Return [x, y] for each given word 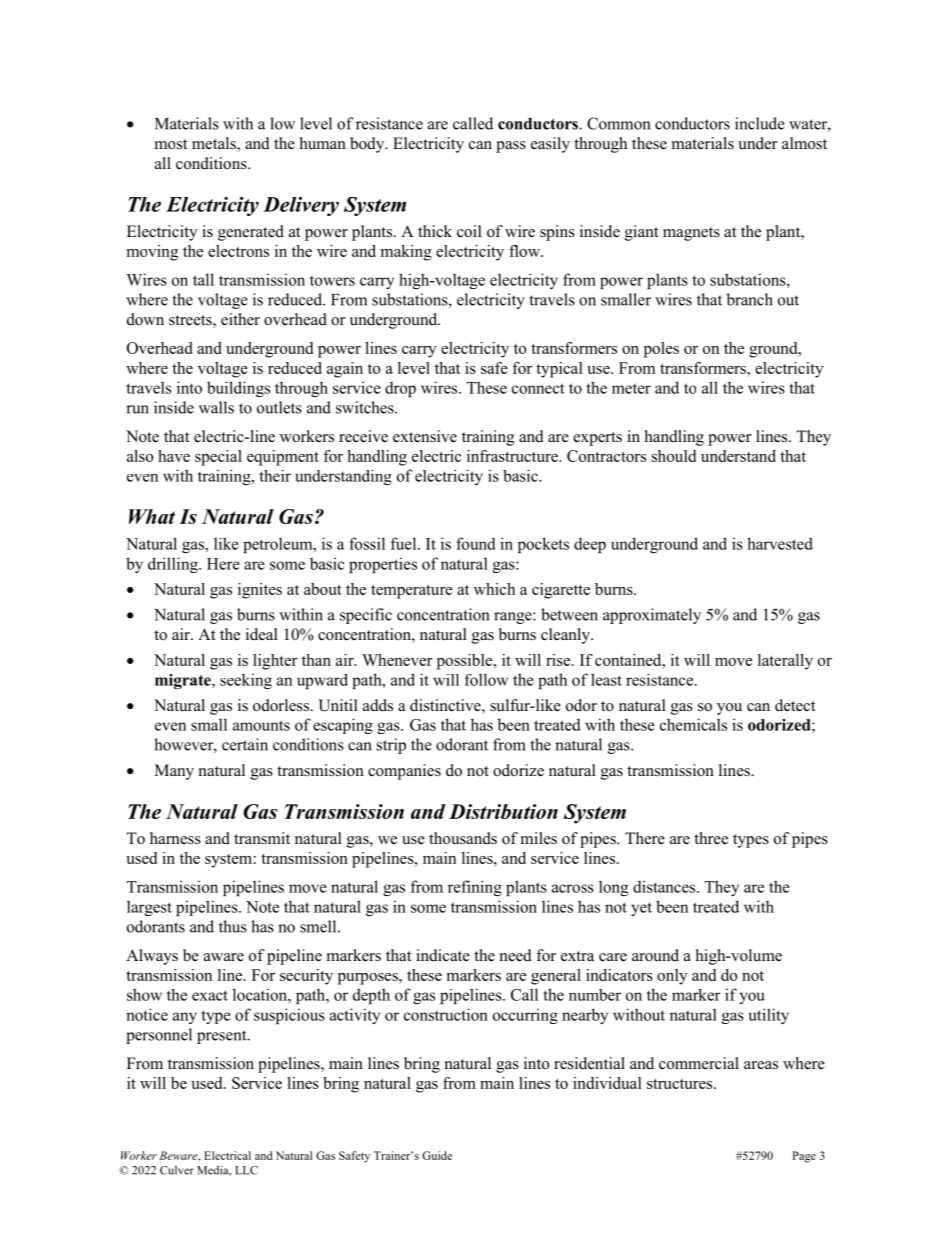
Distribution [503, 811]
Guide [437, 1155]
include [760, 123]
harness [175, 838]
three [711, 838]
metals [215, 144]
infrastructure [513, 456]
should [674, 456]
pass [511, 147]
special [218, 458]
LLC [246, 1170]
